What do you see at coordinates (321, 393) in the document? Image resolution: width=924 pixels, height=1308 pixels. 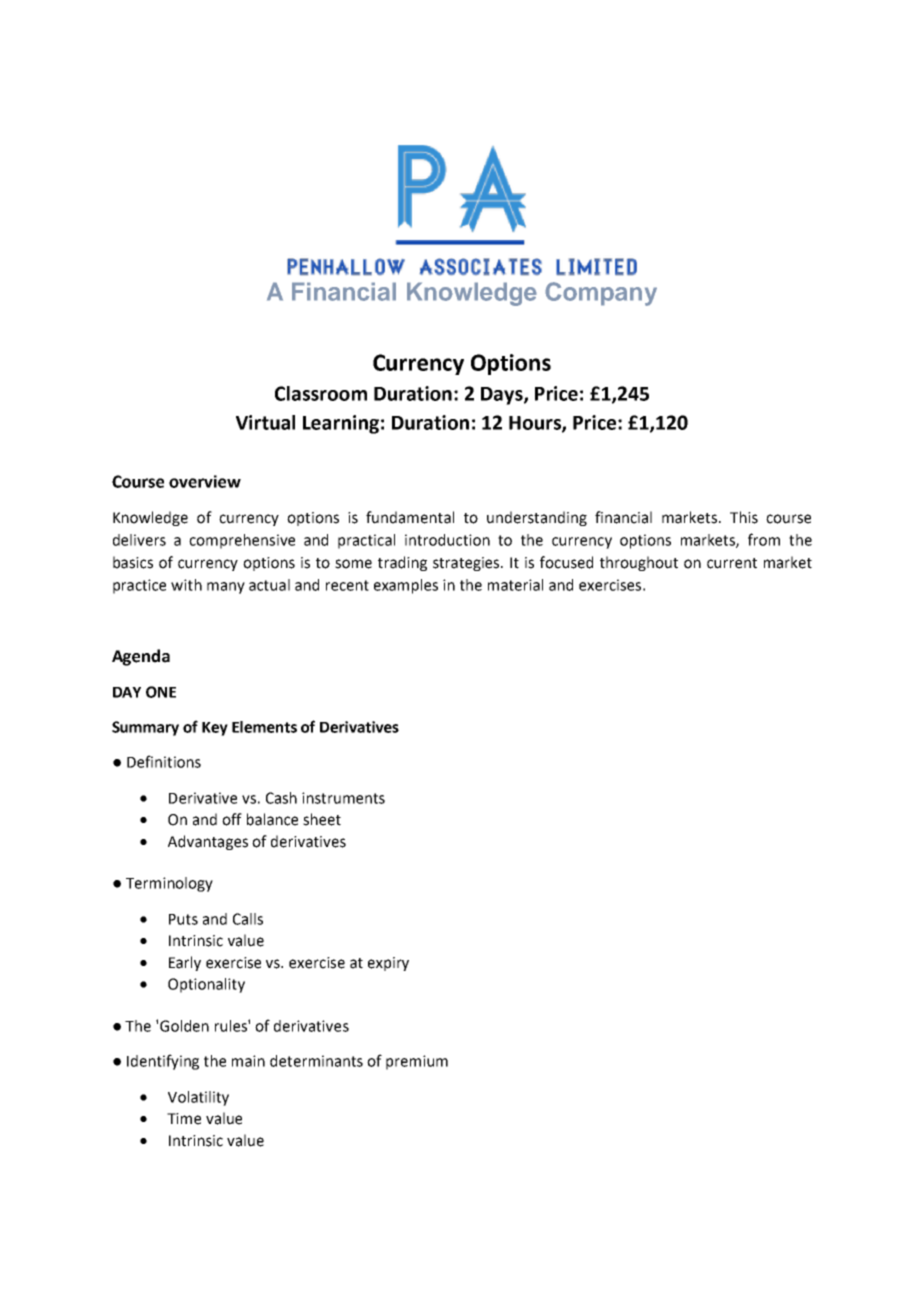 I see `Classroom` at bounding box center [321, 393].
